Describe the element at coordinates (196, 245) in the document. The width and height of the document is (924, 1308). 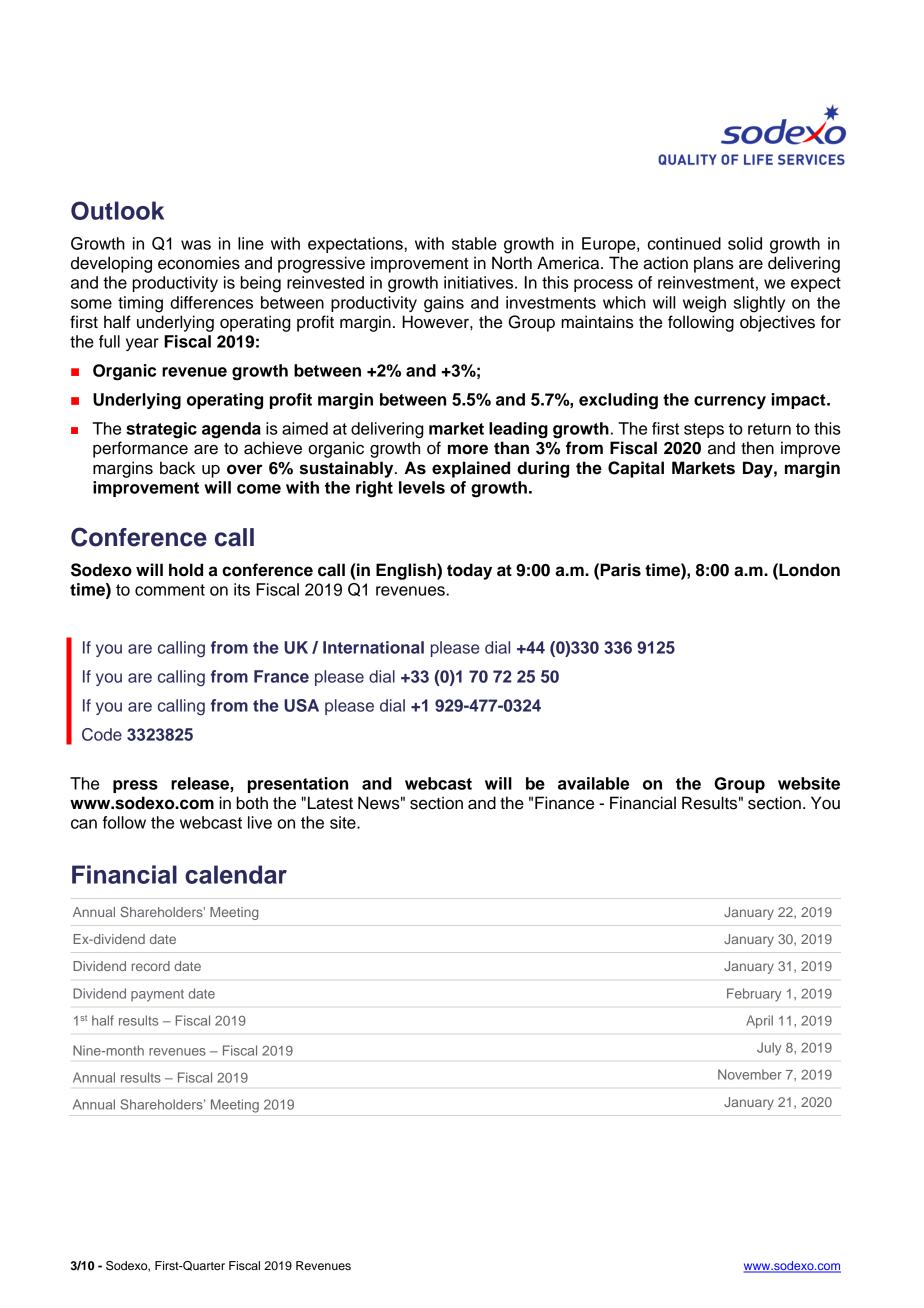
I see `was` at that location.
